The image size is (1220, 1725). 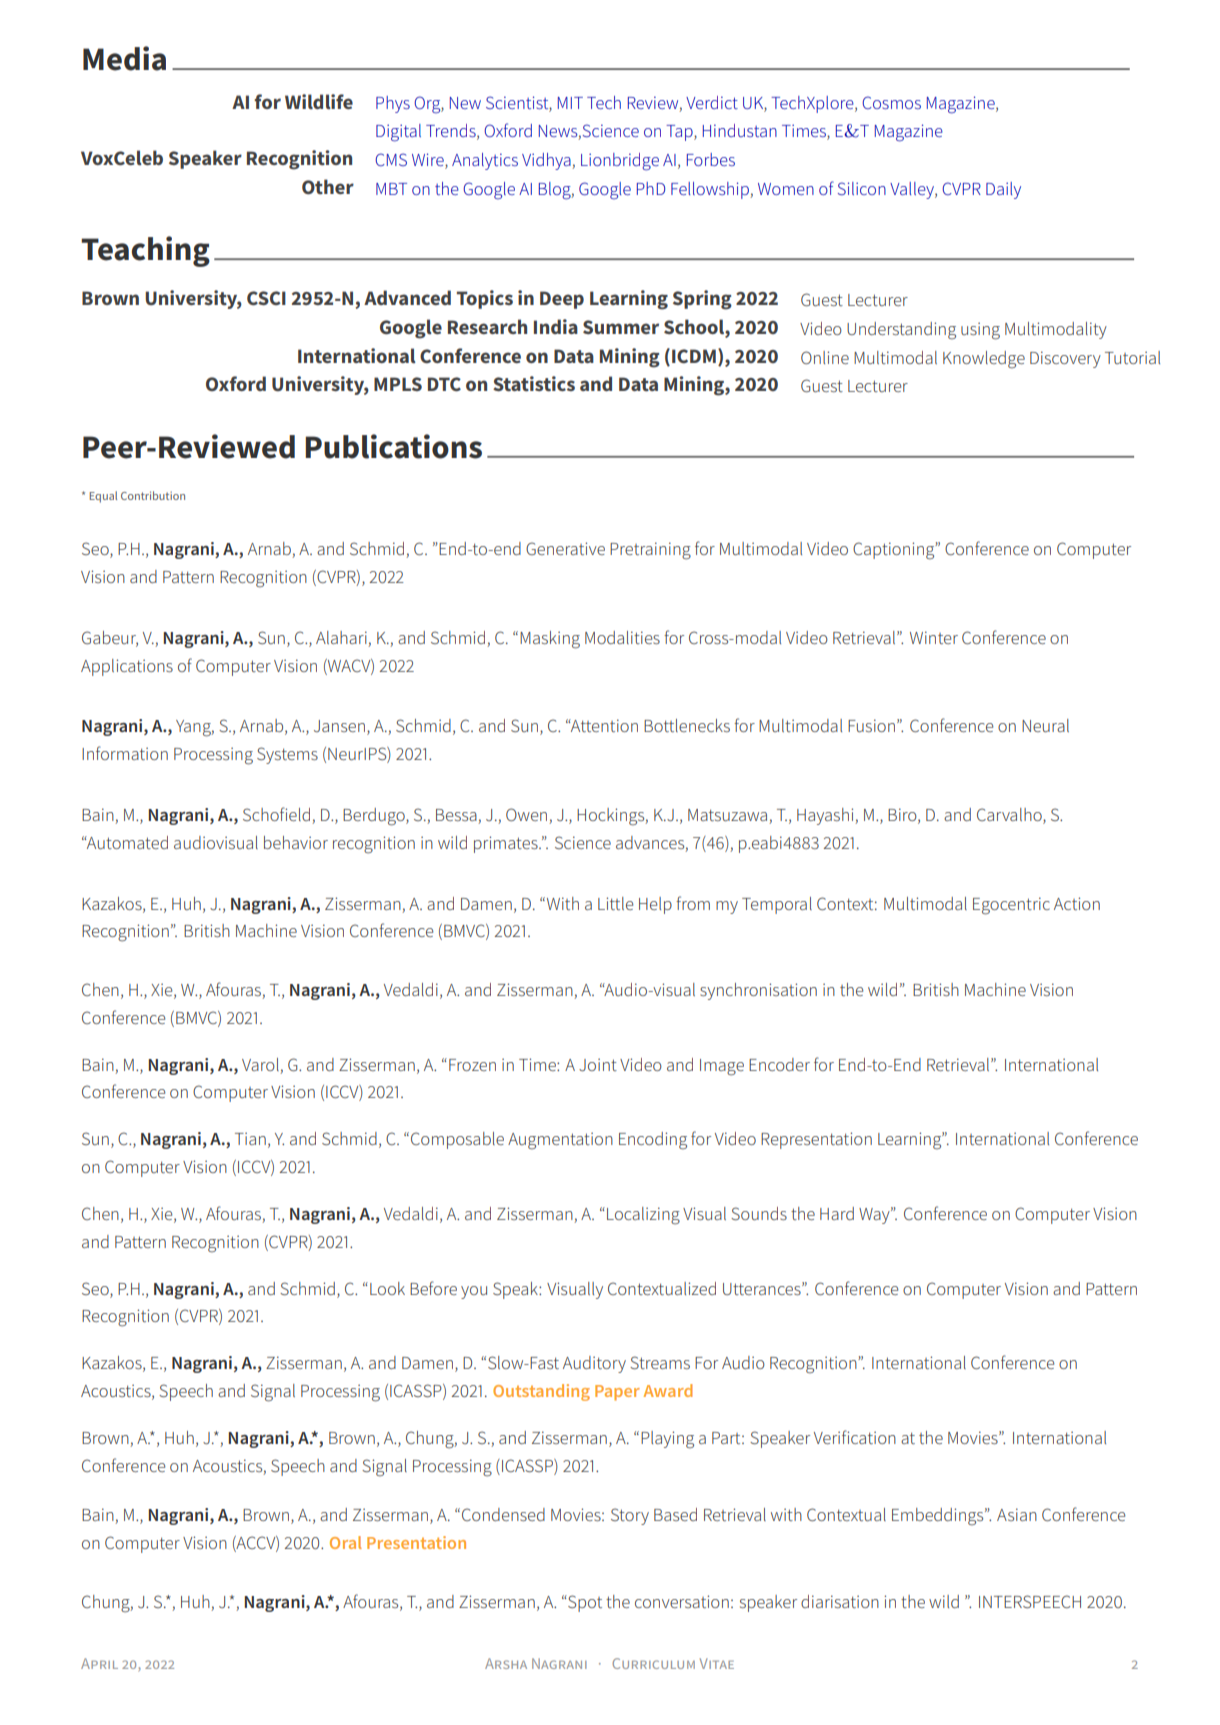 What do you see at coordinates (615, 903) in the document?
I see `Little` at bounding box center [615, 903].
